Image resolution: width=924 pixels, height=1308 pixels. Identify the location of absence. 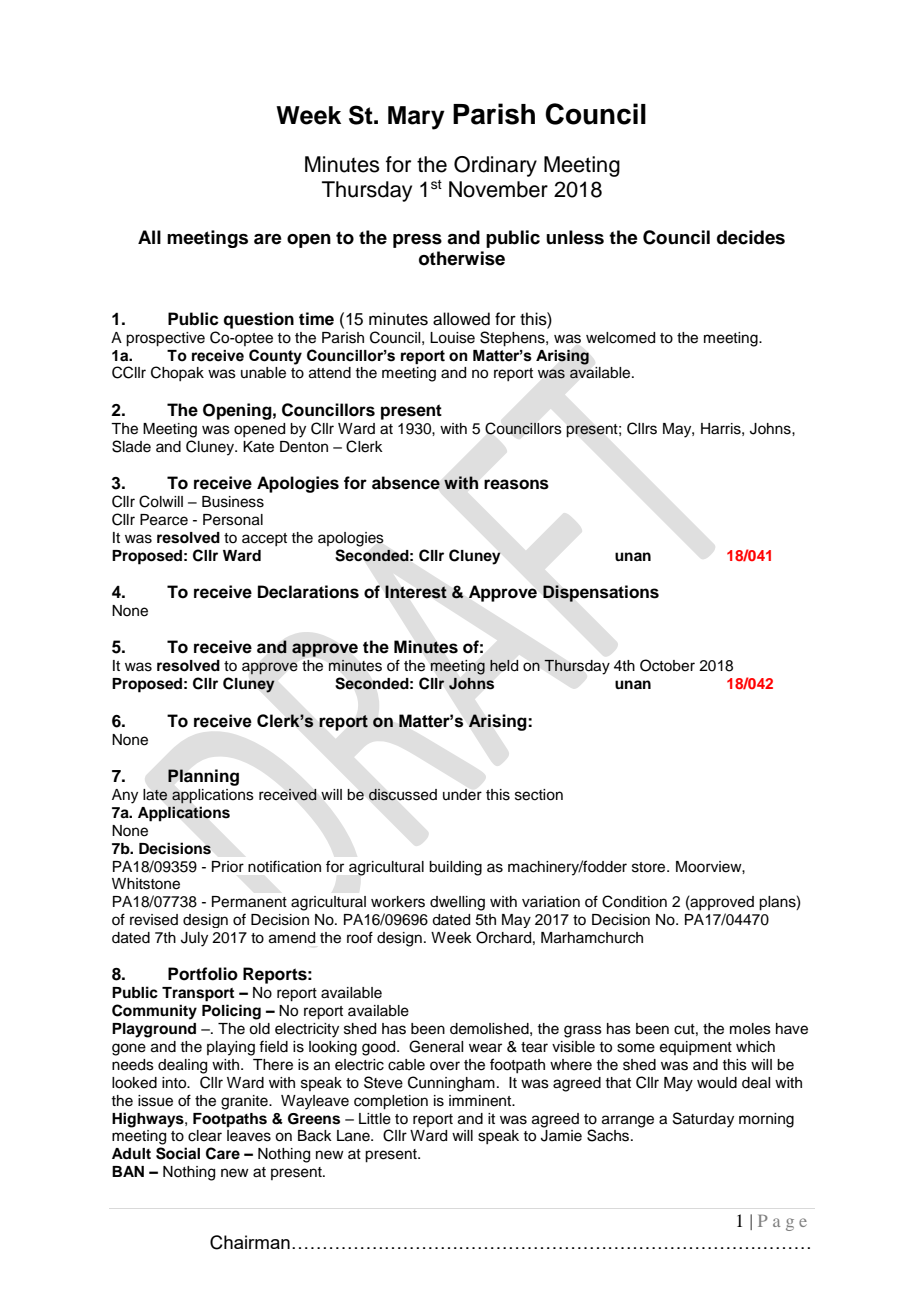
(406, 483).
